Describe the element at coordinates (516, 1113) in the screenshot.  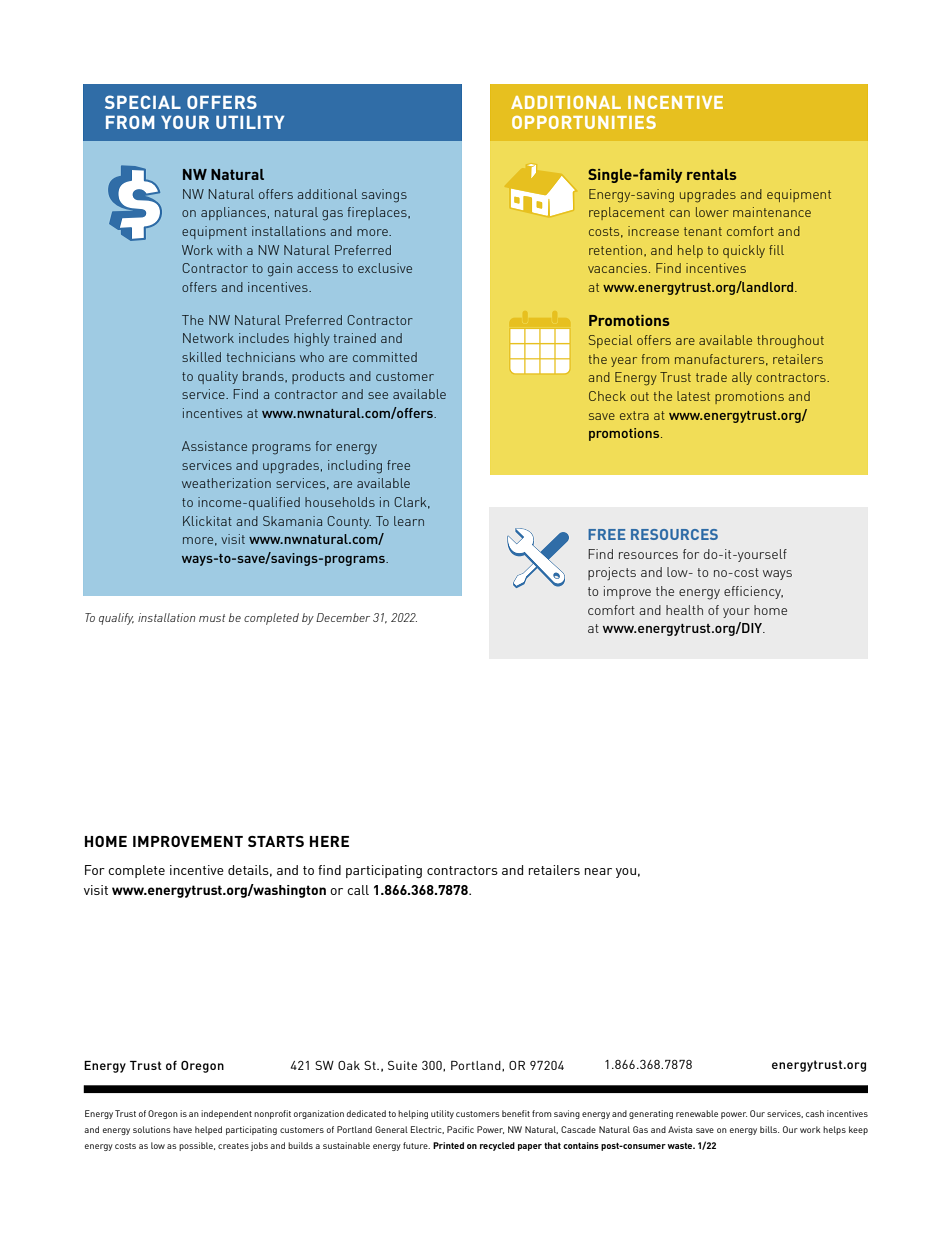
I see `benefit` at that location.
